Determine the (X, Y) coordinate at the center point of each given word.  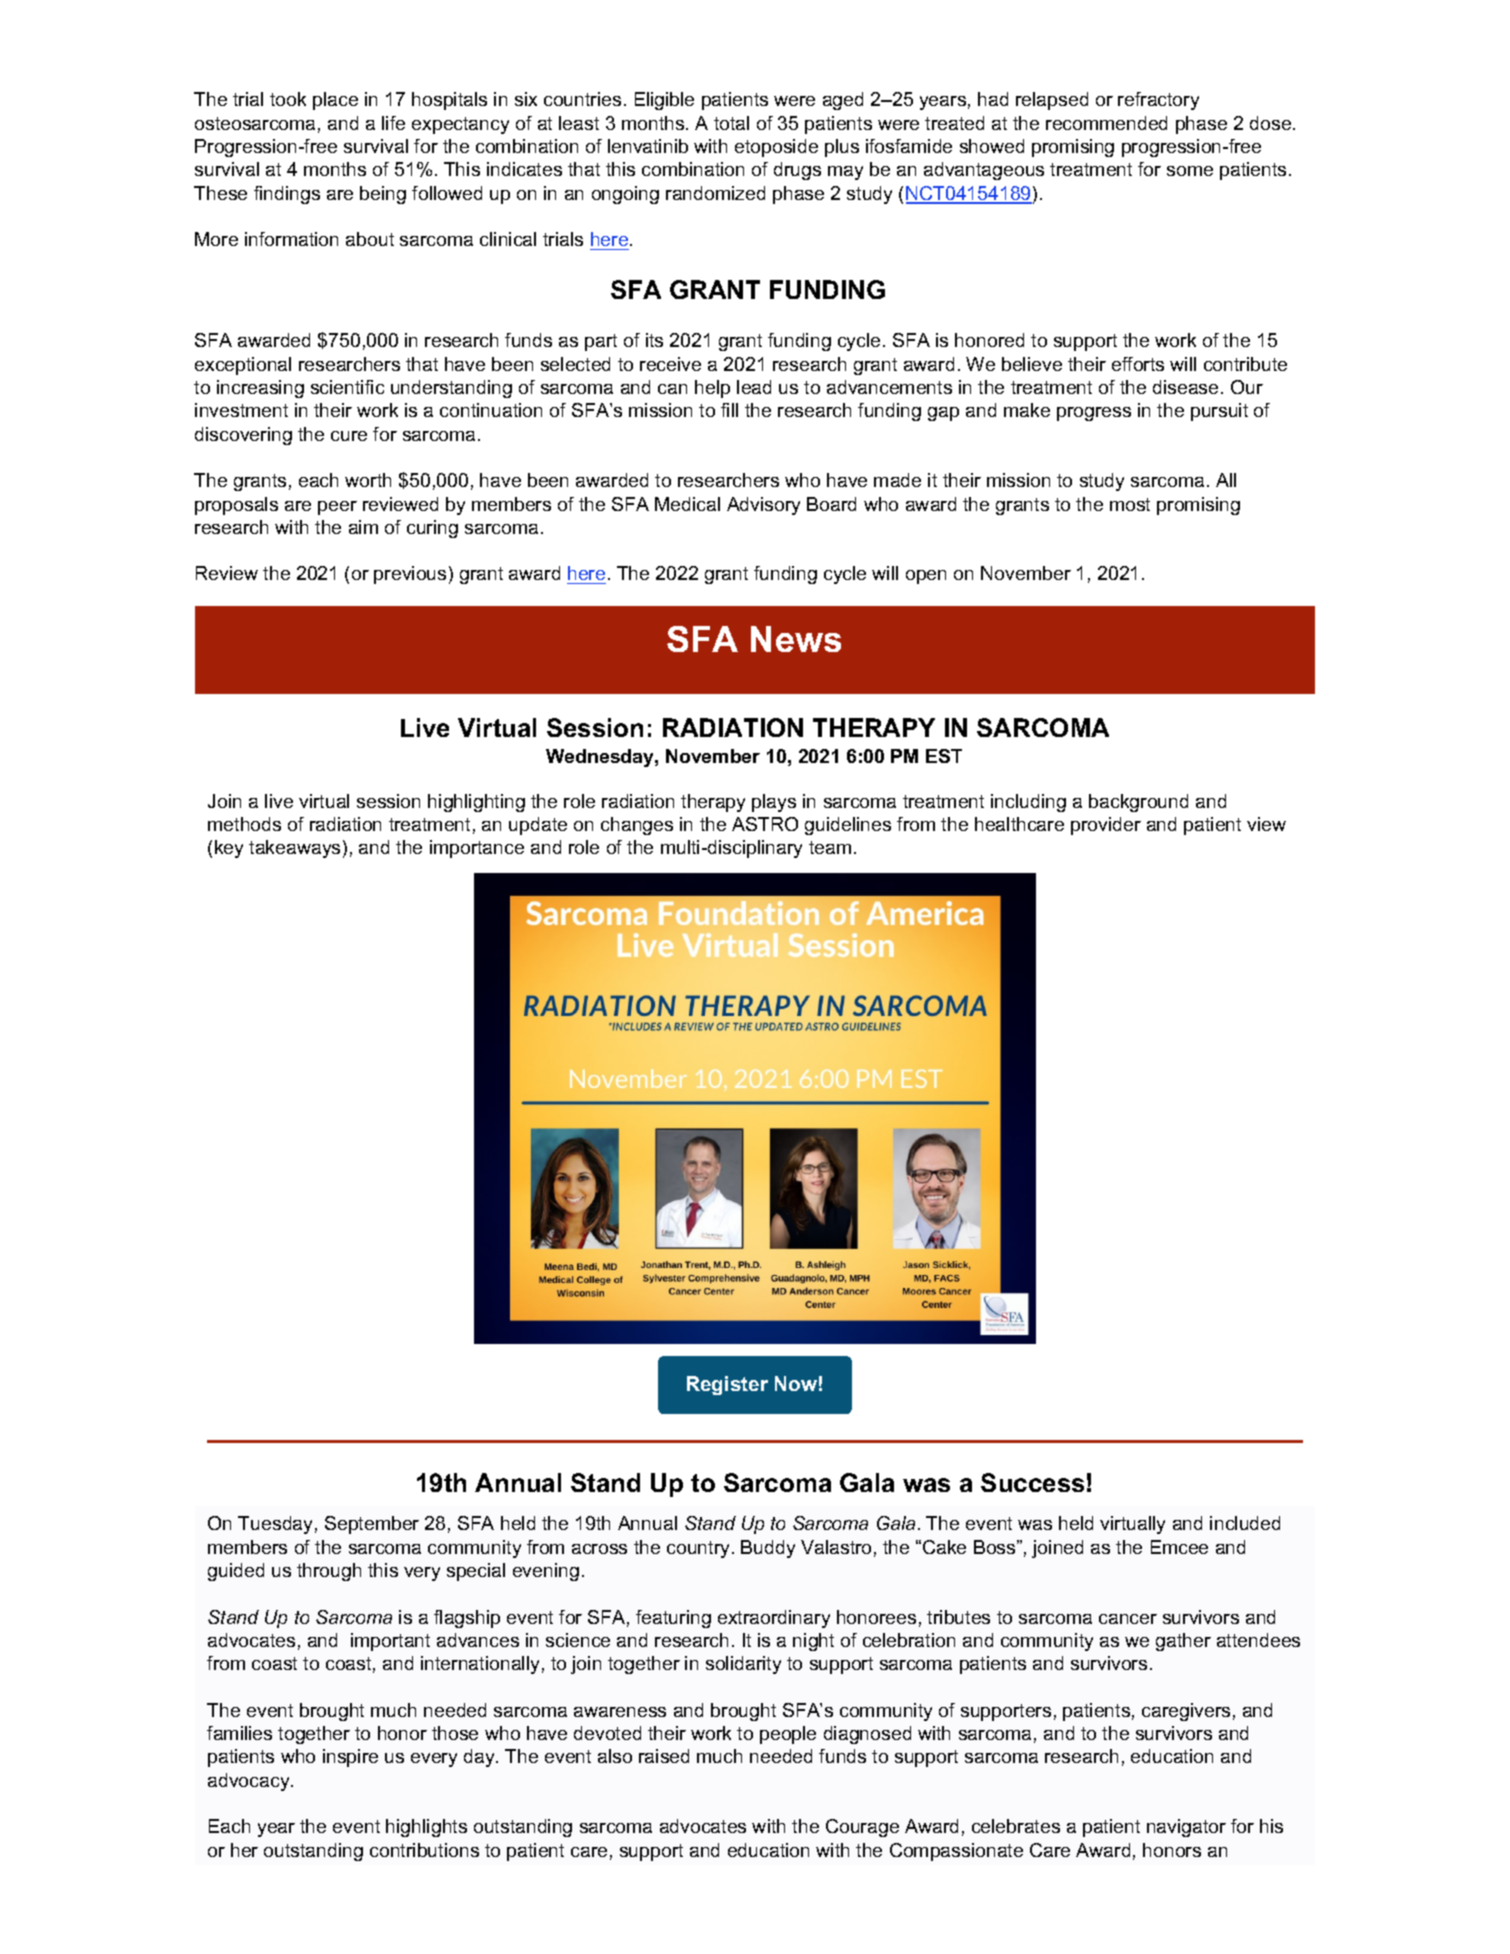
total (731, 123)
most (1130, 504)
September (372, 1525)
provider (1106, 826)
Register (727, 1385)
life (393, 123)
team (830, 847)
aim (363, 527)
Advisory (763, 506)
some (1190, 171)
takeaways (294, 849)
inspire (350, 1758)
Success (1032, 1482)
